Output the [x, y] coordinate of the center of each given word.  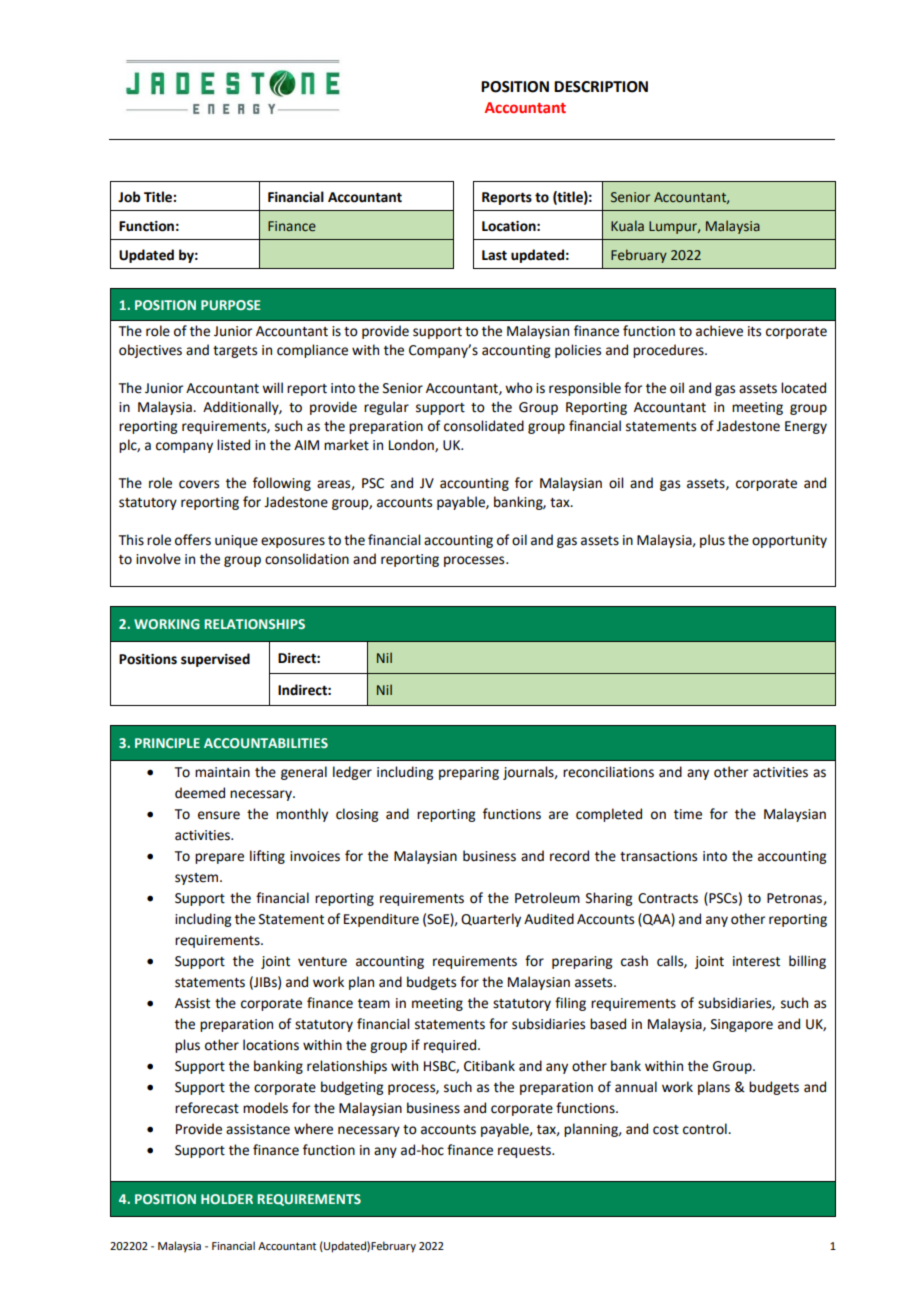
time [688, 814]
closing [357, 815]
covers [199, 484]
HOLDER [227, 1199]
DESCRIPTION [601, 87]
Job [129, 197]
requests [526, 1152]
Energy [806, 427]
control [706, 1129]
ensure [219, 815]
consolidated [484, 426]
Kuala [627, 225]
